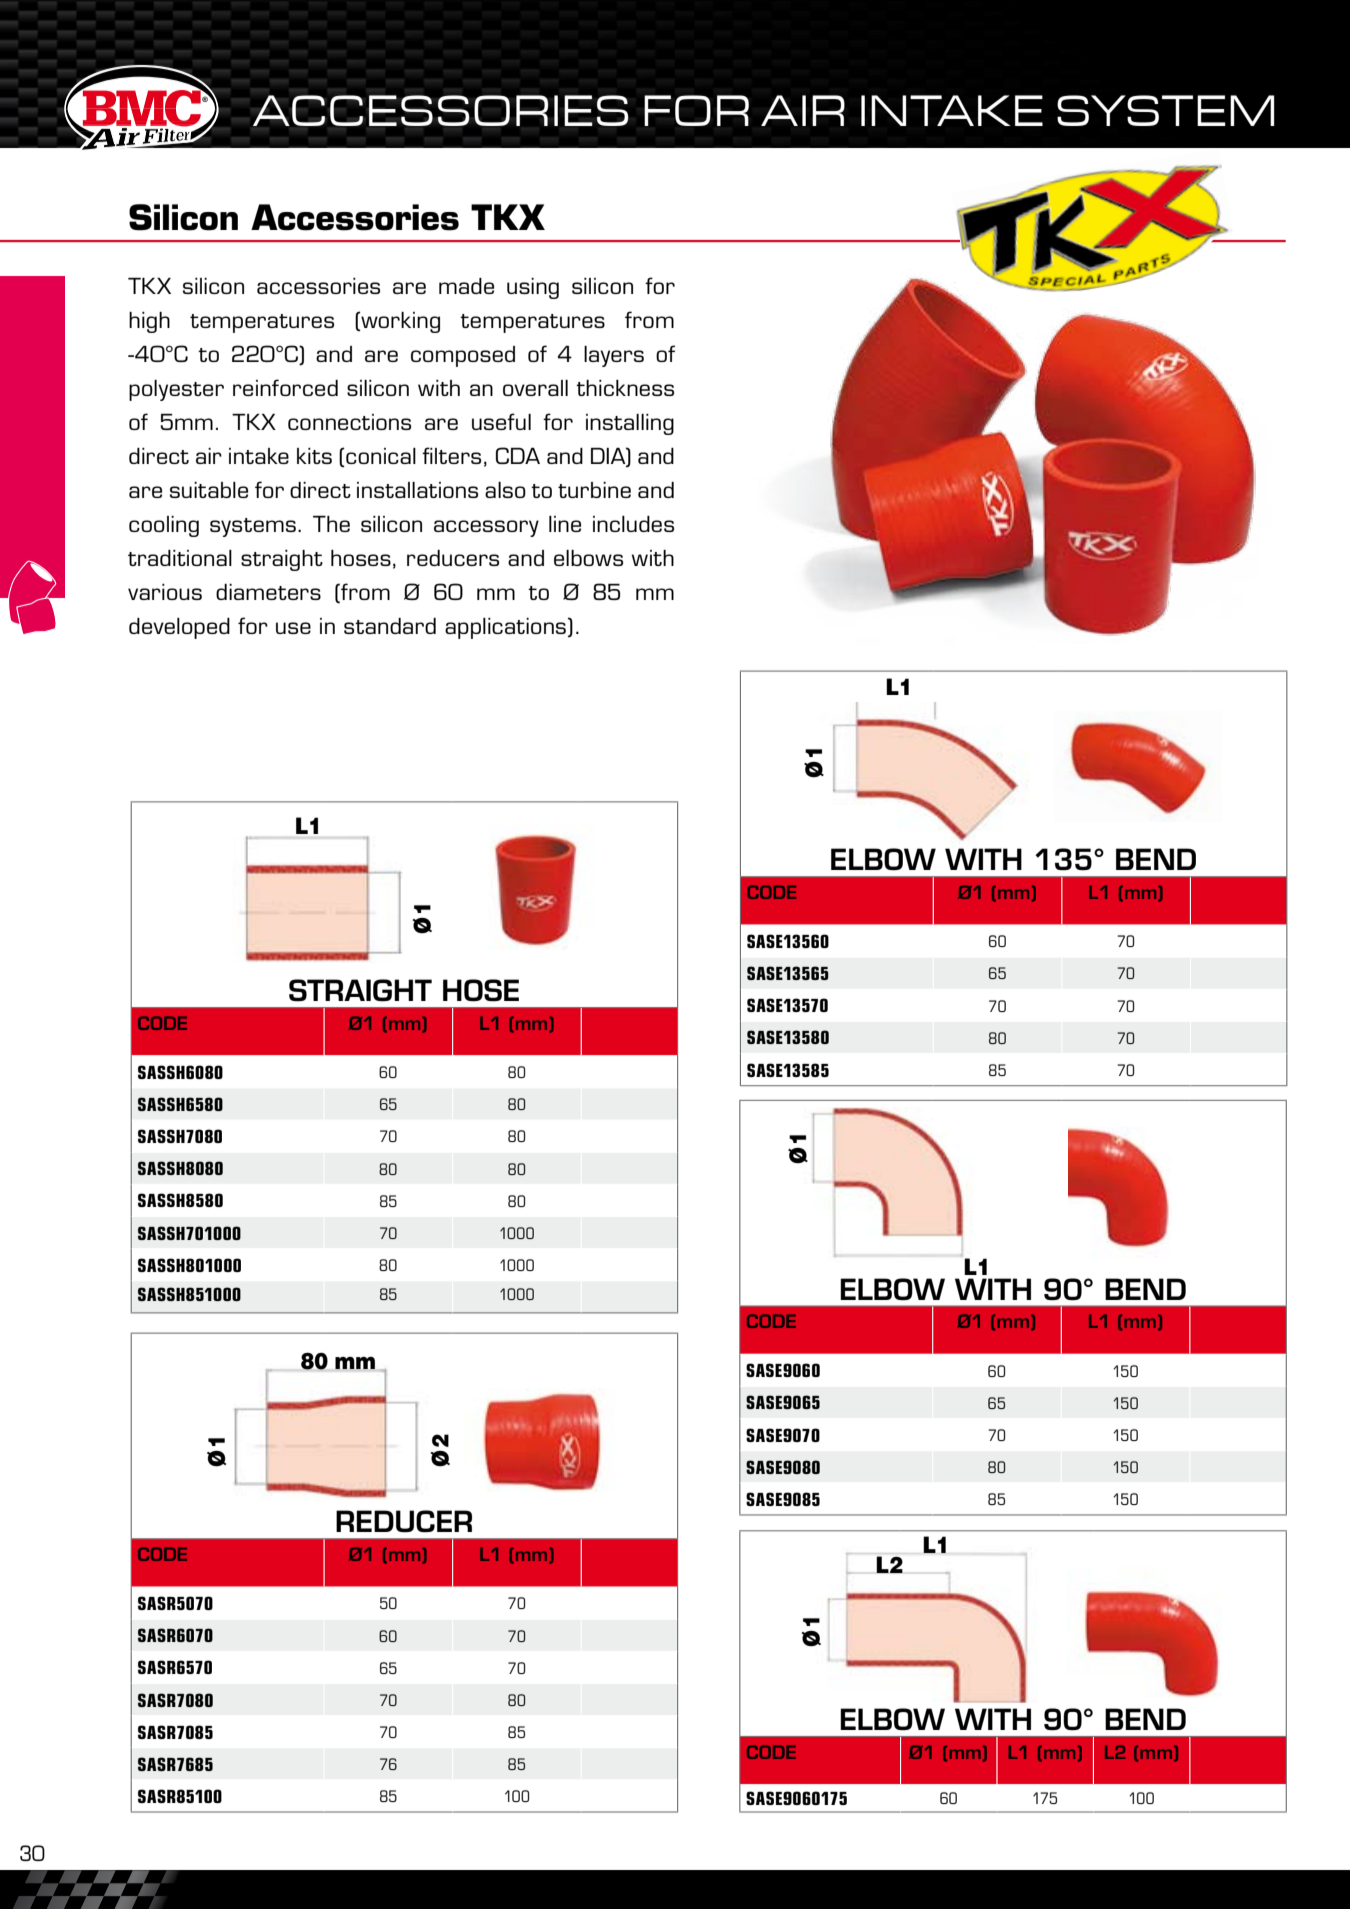 The height and width of the screenshot is (1909, 1350). I want to click on line, so click(565, 524).
